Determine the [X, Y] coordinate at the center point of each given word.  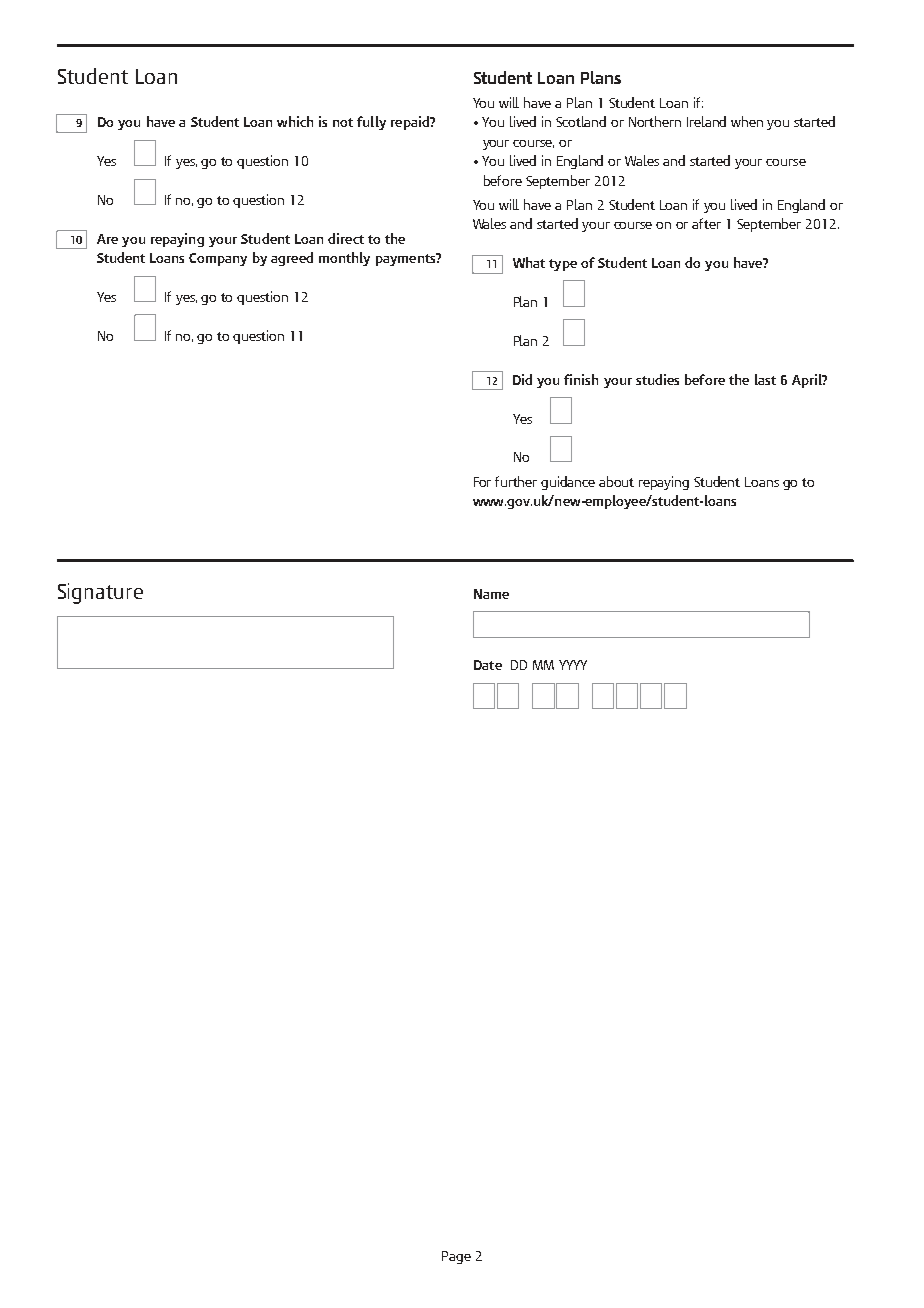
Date [488, 665]
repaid [411, 123]
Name [491, 594]
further [516, 481]
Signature [100, 593]
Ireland [706, 121]
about [616, 481]
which [295, 121]
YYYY [573, 665]
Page [456, 1257]
